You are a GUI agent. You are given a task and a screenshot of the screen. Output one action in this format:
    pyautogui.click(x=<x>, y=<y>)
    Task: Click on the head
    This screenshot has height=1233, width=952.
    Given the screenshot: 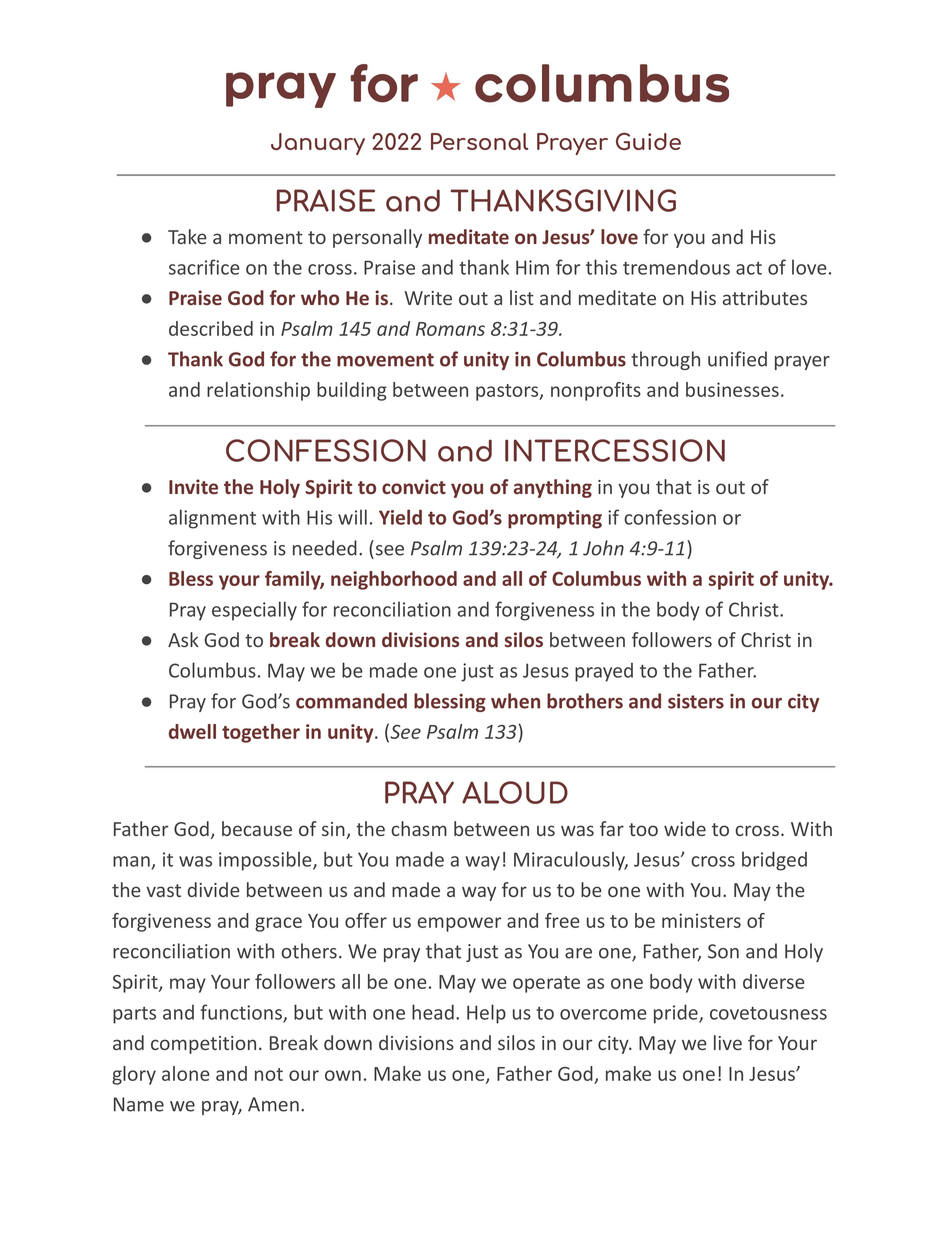 What is the action you would take?
    pyautogui.click(x=433, y=1012)
